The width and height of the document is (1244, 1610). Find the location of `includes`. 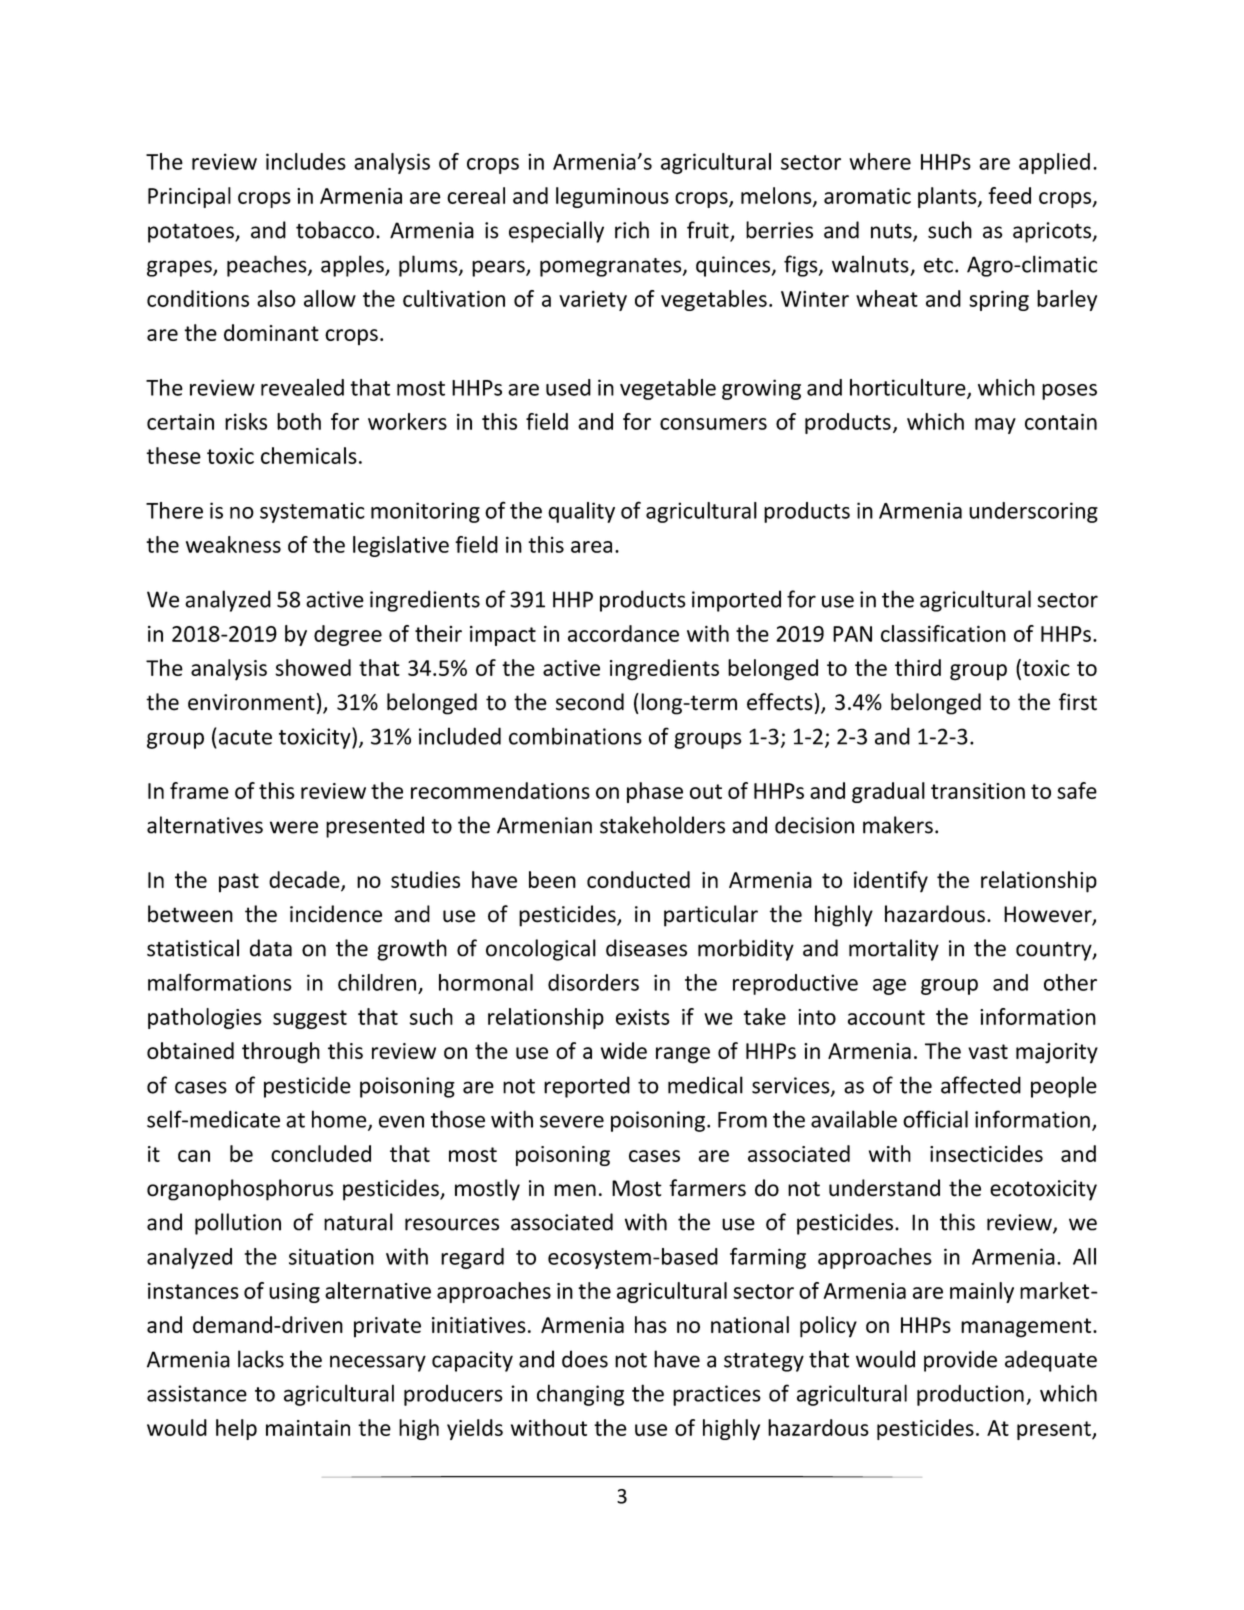

includes is located at coordinates (306, 161).
